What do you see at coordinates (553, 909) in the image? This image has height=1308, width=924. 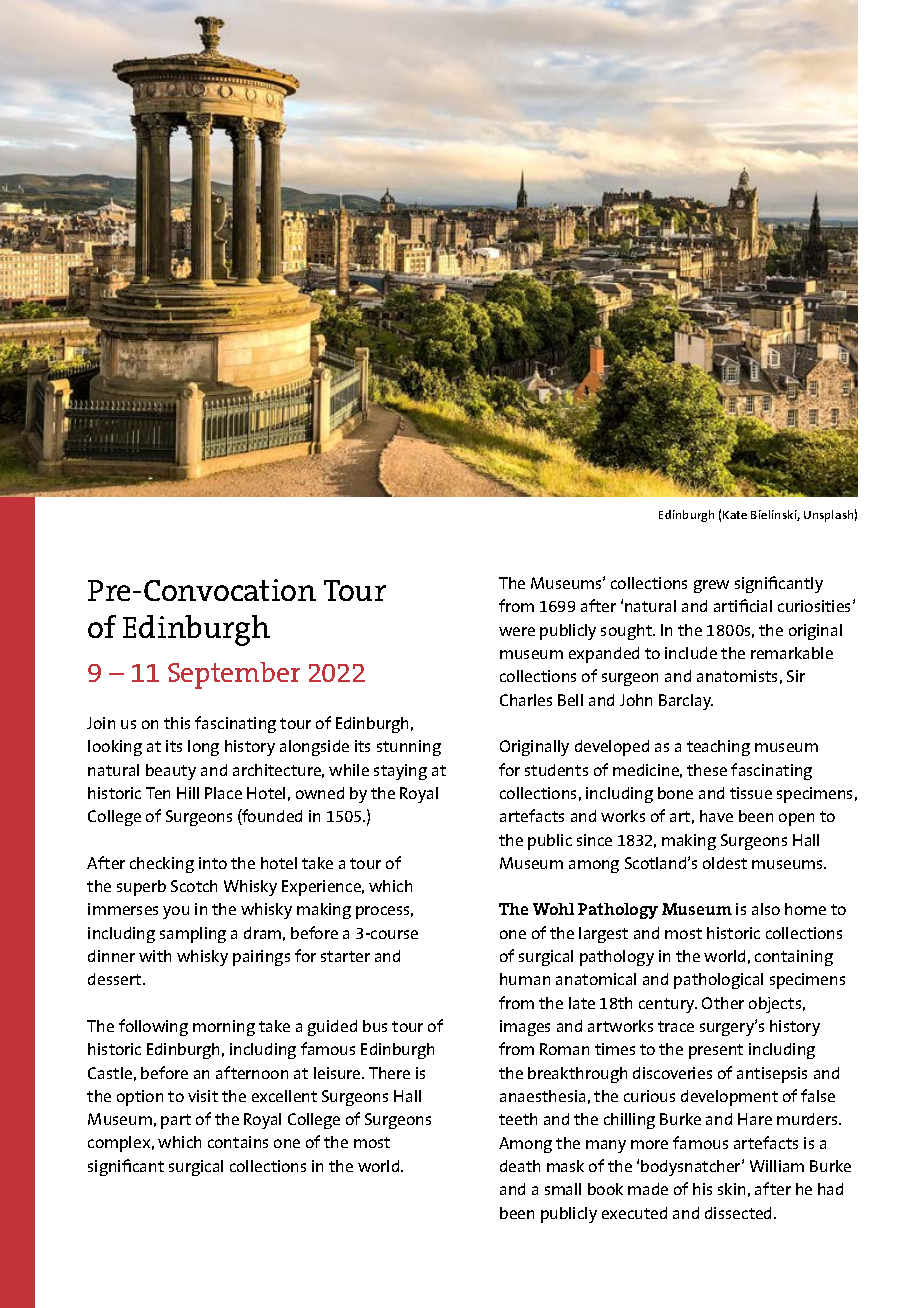 I see `Wohl` at bounding box center [553, 909].
